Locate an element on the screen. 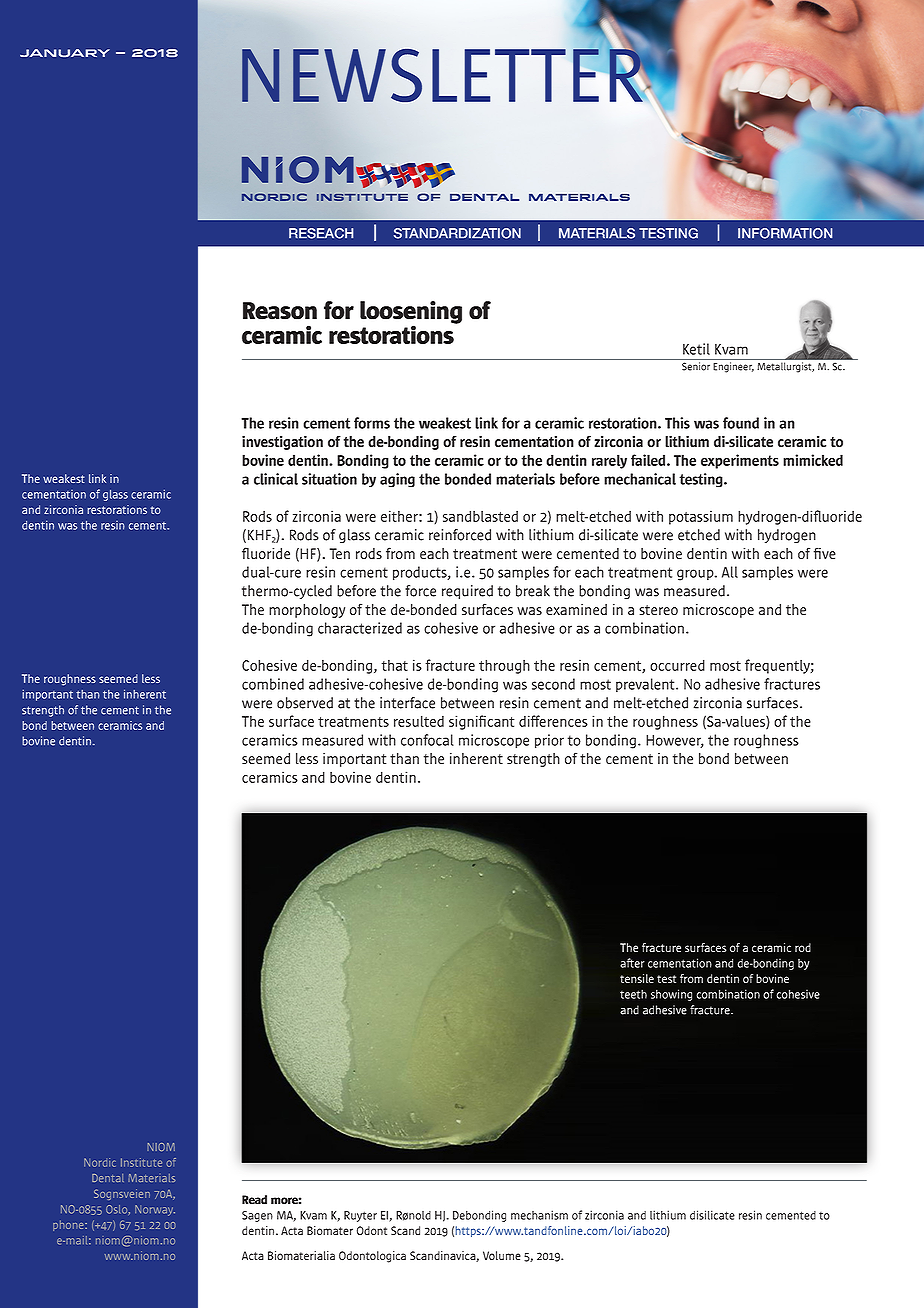 The height and width of the screenshot is (1308, 924). STANDARDIZATION is located at coordinates (457, 233).
